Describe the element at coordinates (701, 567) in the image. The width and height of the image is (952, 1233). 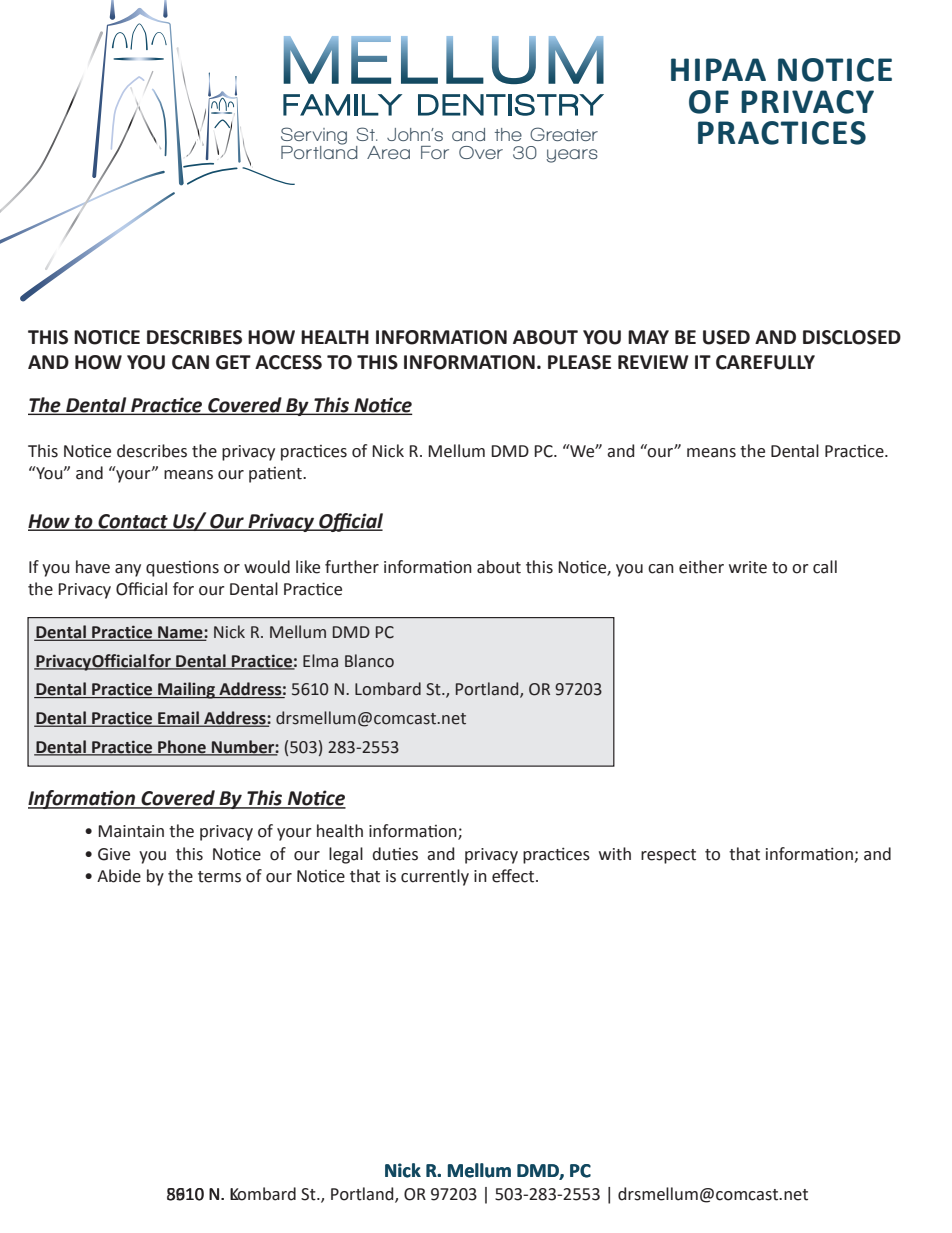
I see `either` at that location.
